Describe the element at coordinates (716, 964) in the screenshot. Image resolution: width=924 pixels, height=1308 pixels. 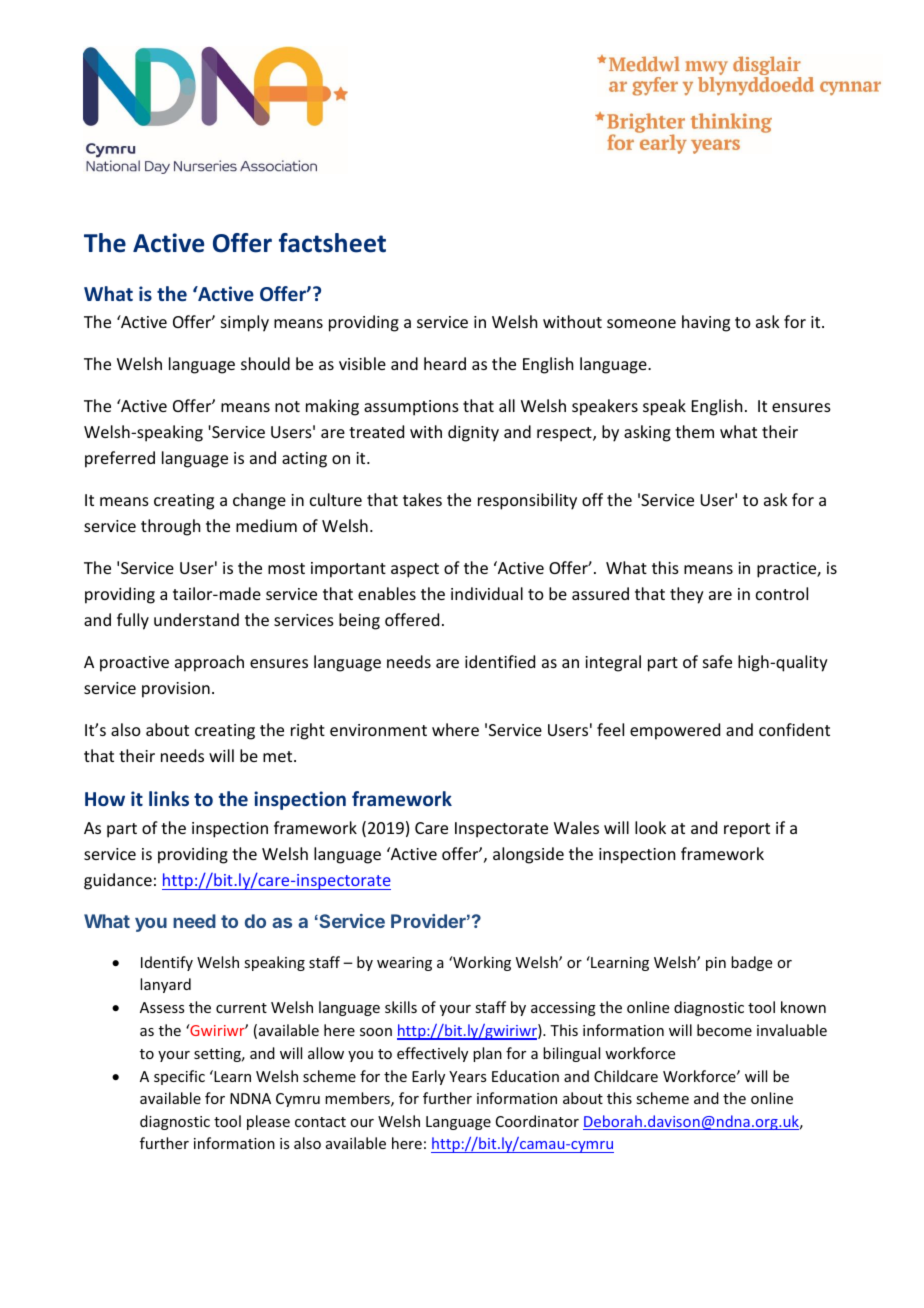
I see `pin` at that location.
